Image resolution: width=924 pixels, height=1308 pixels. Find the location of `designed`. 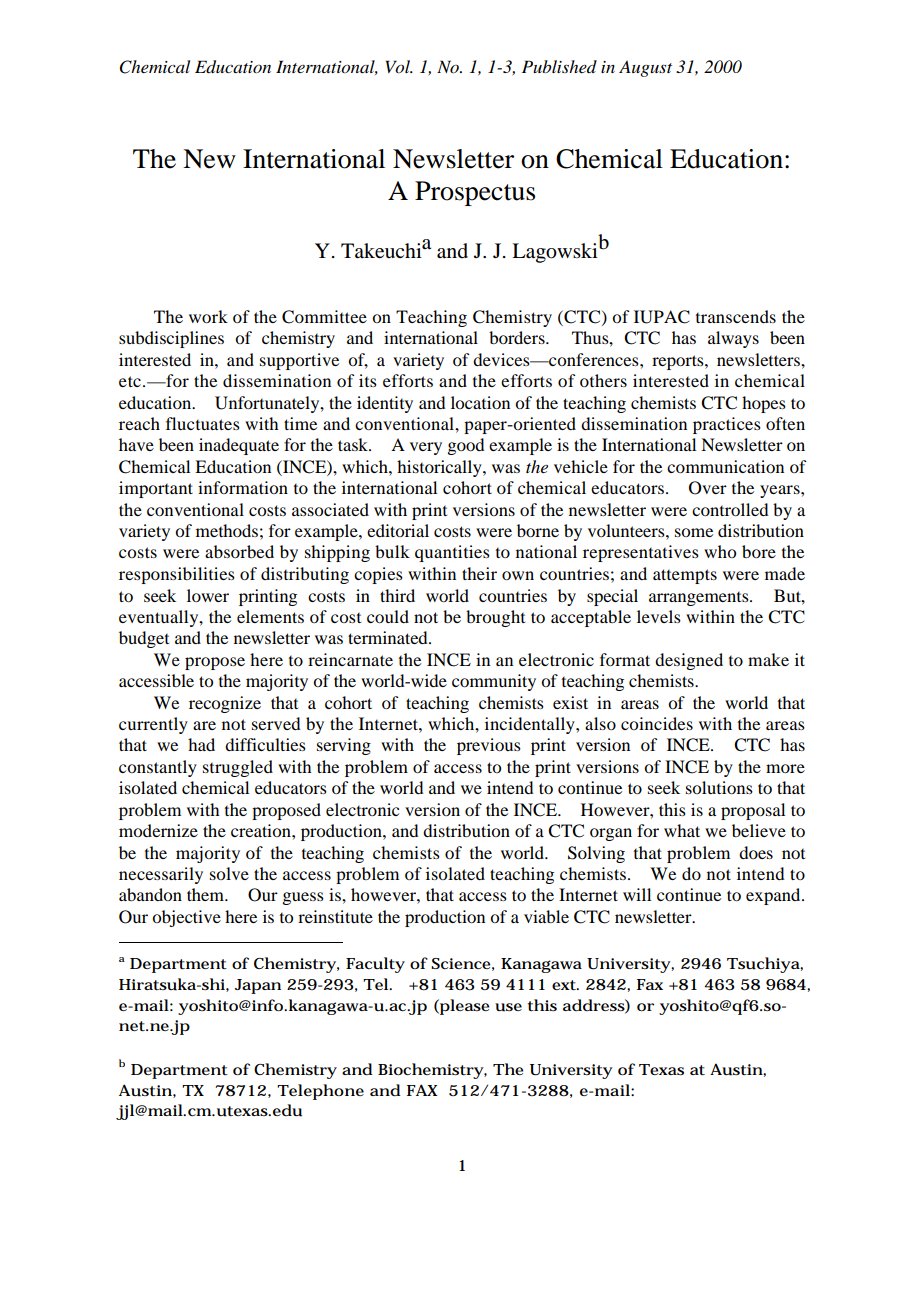

designed is located at coordinates (689, 661).
